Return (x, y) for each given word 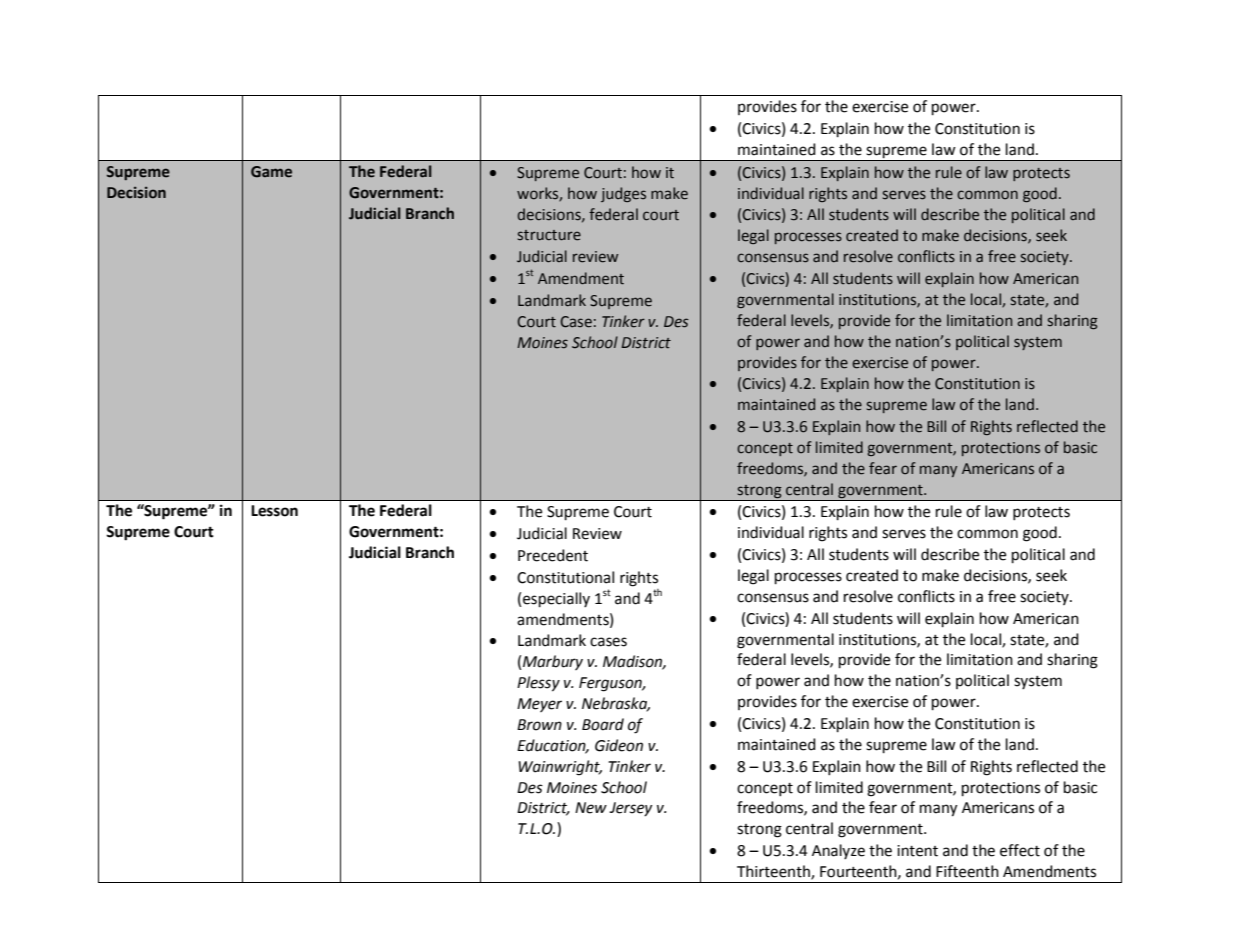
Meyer (539, 705)
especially (556, 600)
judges (623, 194)
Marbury (553, 662)
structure (549, 235)
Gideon (619, 745)
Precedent (553, 555)
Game (271, 172)
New (591, 808)
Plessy (538, 684)
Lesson (274, 511)
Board (603, 724)
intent (917, 851)
